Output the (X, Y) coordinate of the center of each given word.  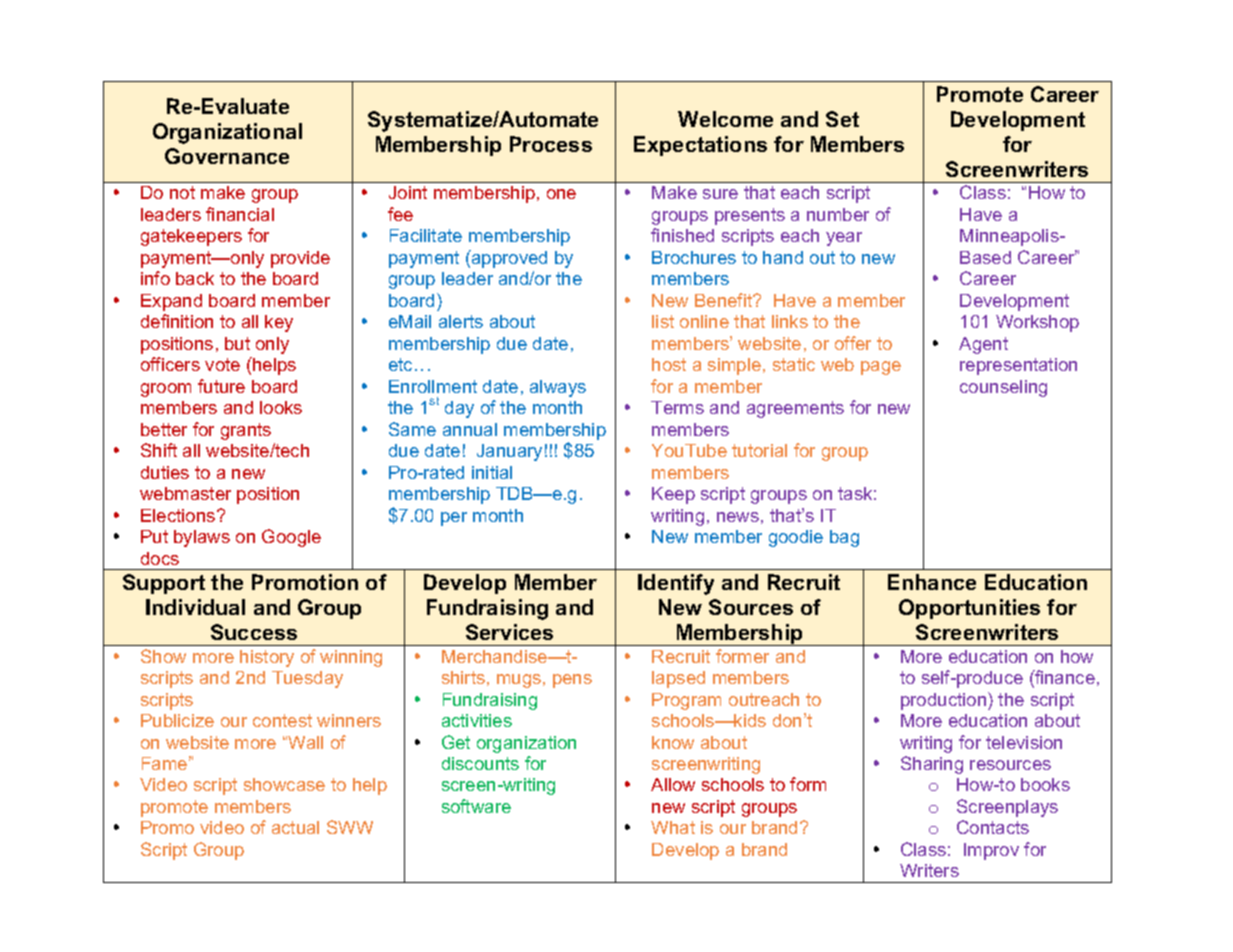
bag (844, 538)
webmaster (185, 493)
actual (295, 827)
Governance (227, 156)
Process (551, 144)
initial (492, 472)
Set (842, 119)
